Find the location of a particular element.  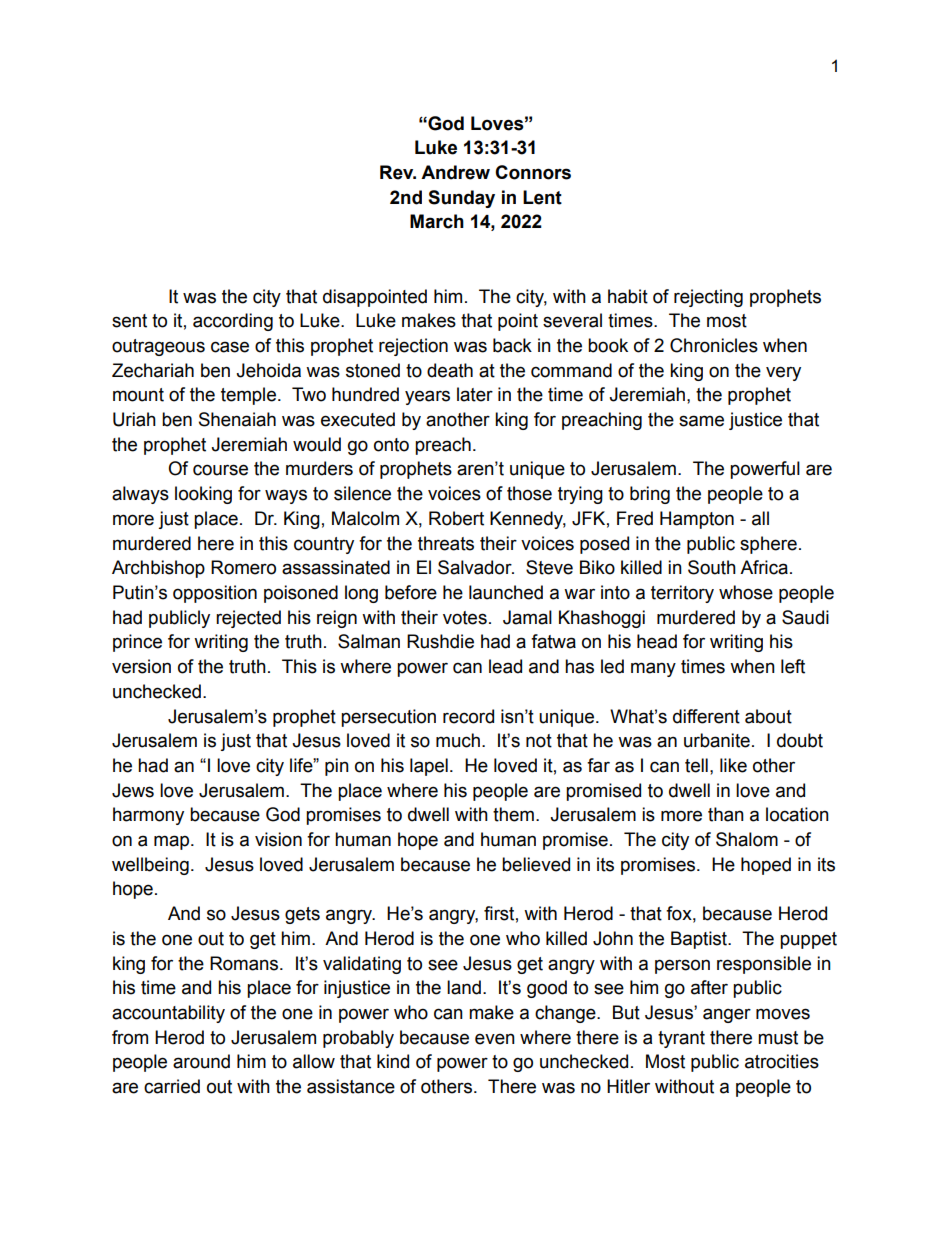

Sunday is located at coordinates (461, 199).
